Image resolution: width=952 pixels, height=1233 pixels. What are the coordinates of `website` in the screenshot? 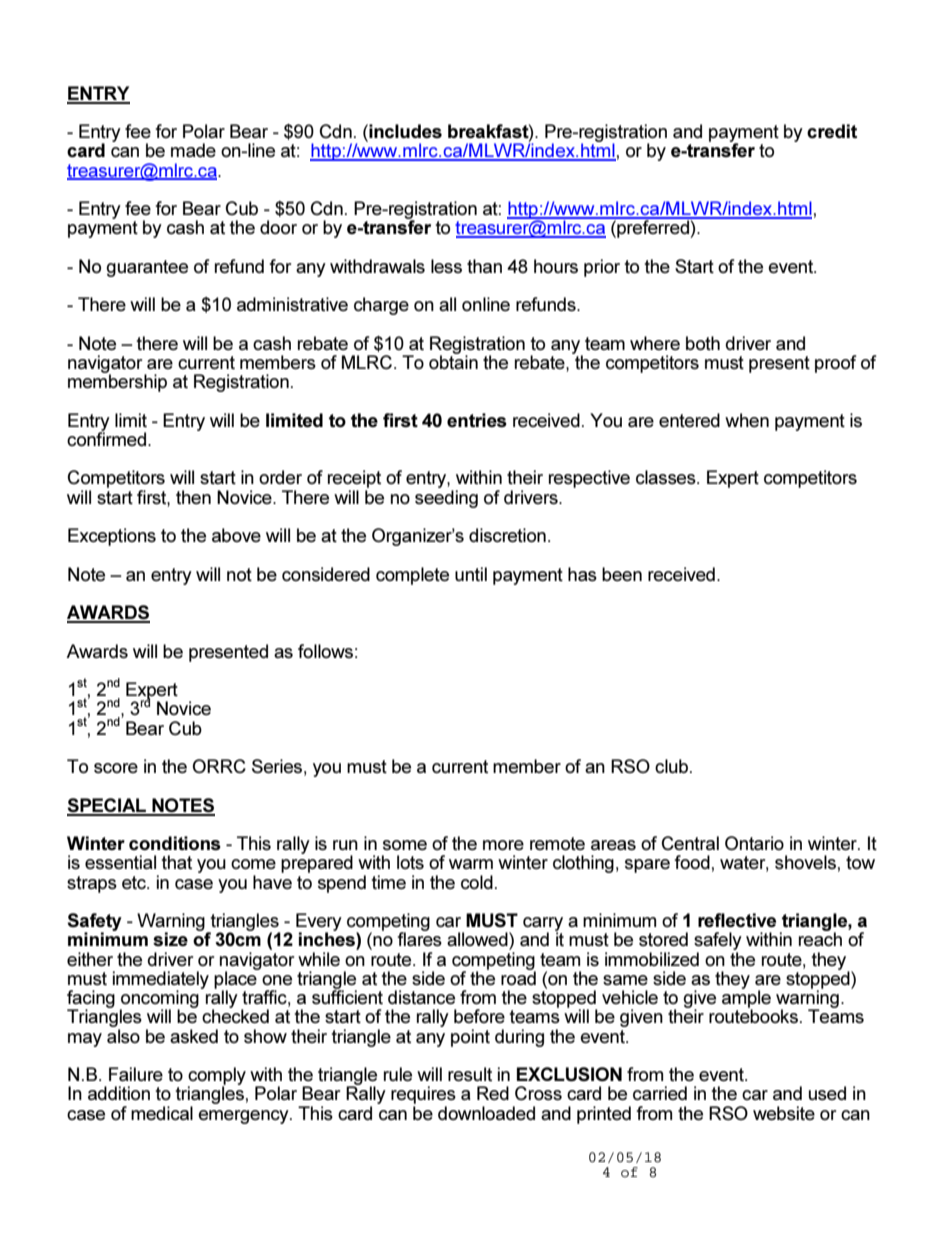 It's located at (784, 1113).
